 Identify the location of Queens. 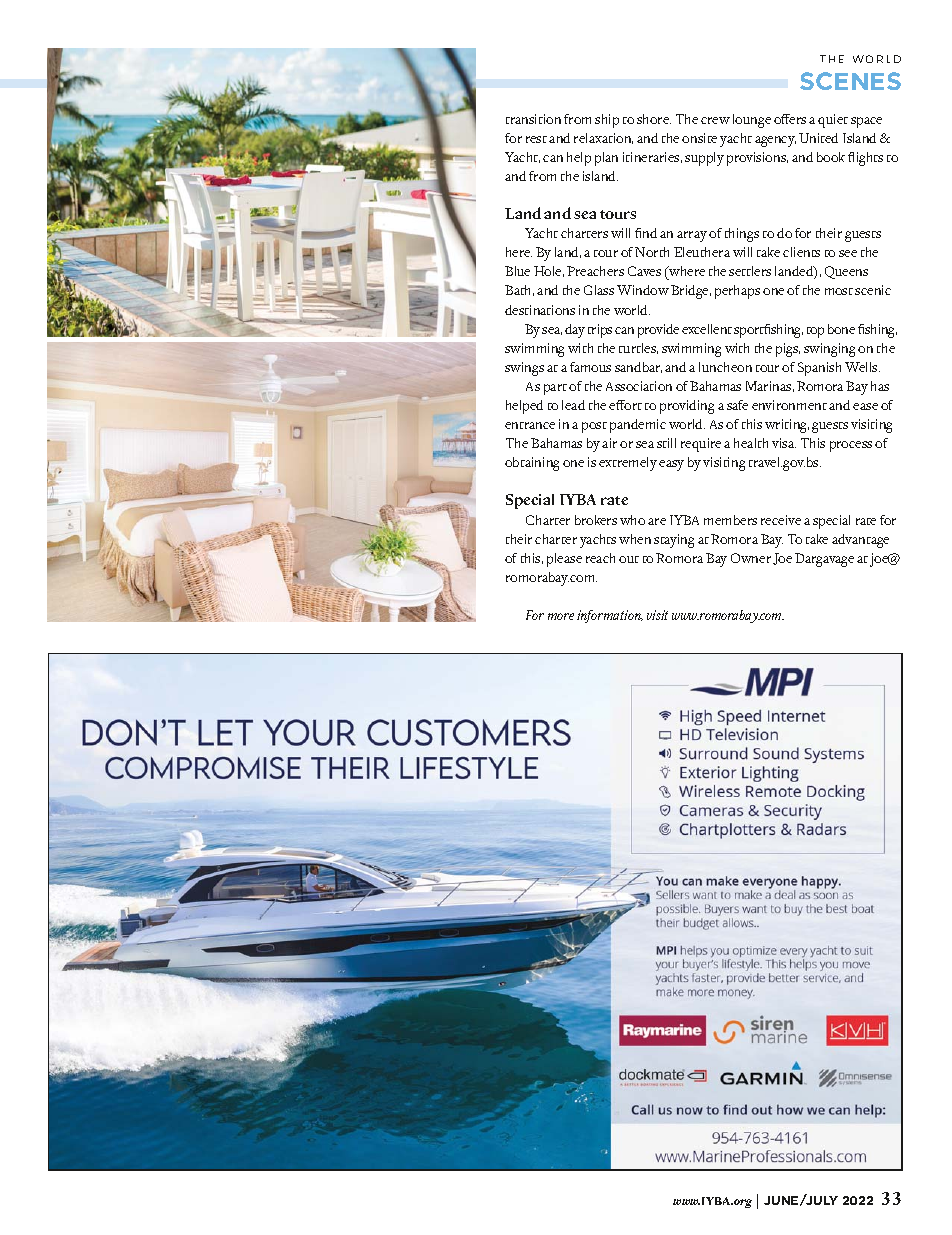
(846, 272).
